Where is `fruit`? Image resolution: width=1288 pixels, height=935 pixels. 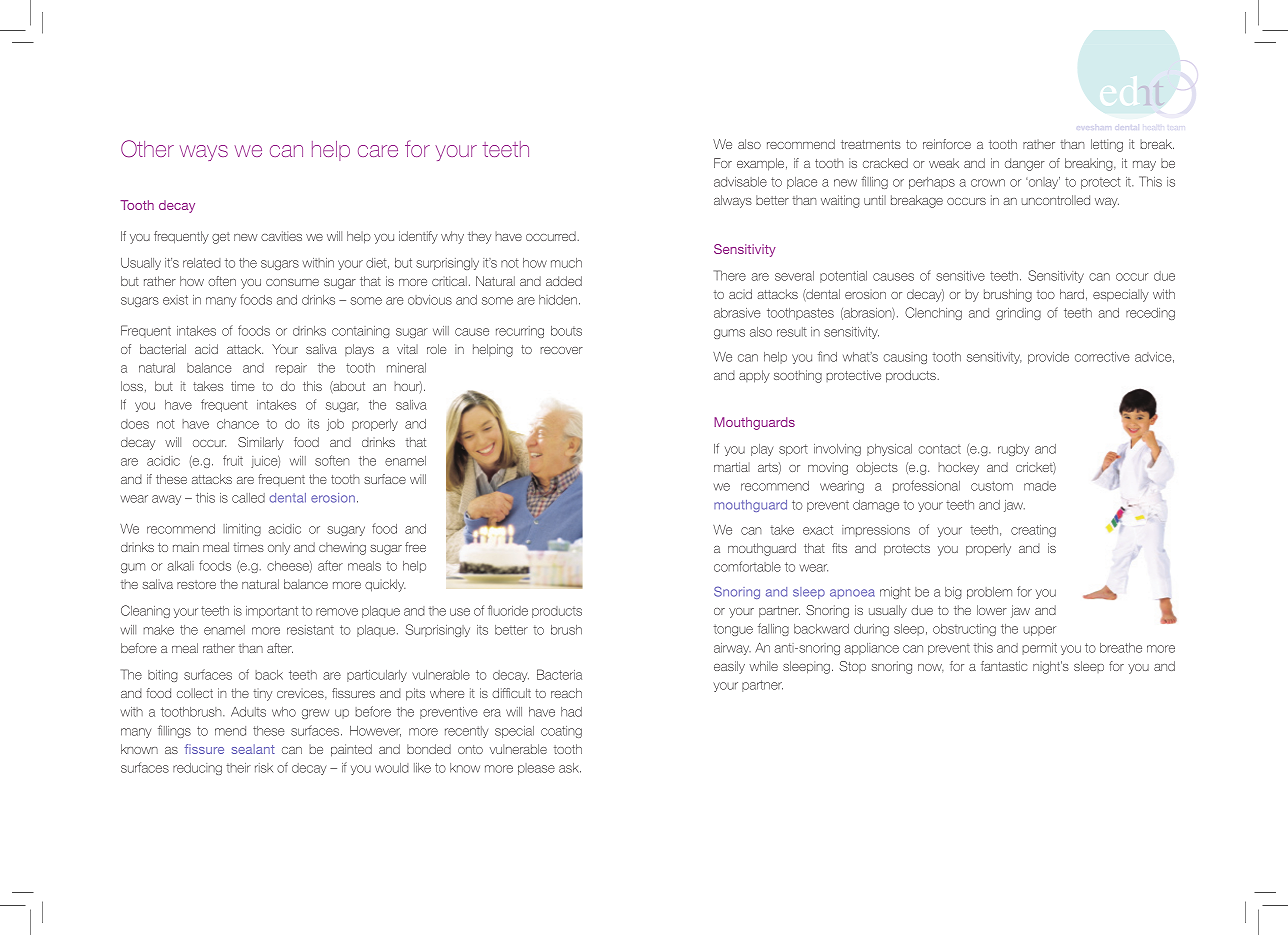
fruit is located at coordinates (233, 460).
